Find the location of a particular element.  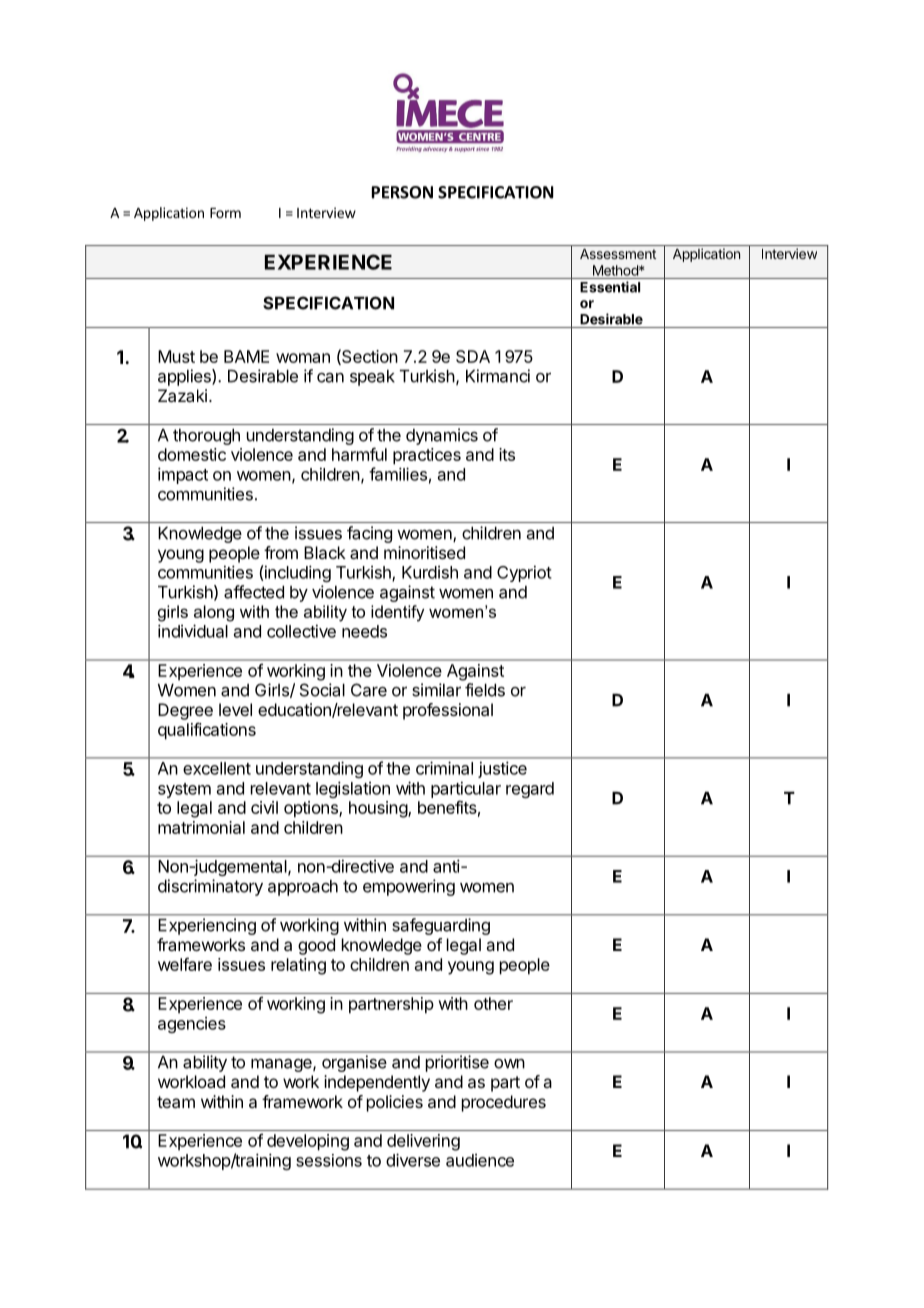

fields is located at coordinates (485, 690).
